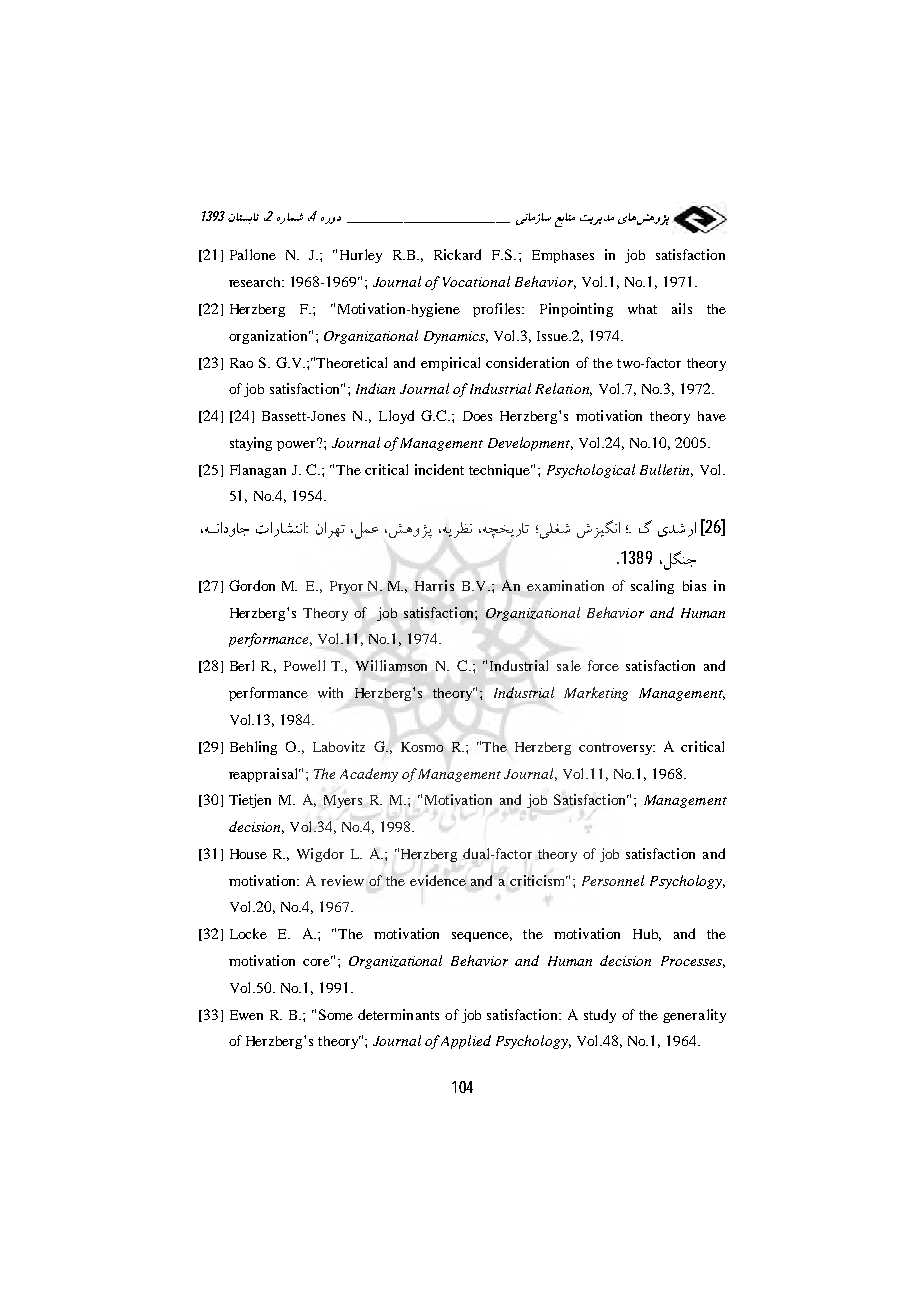 This screenshot has height=1308, width=924. I want to click on generality, so click(694, 1016).
